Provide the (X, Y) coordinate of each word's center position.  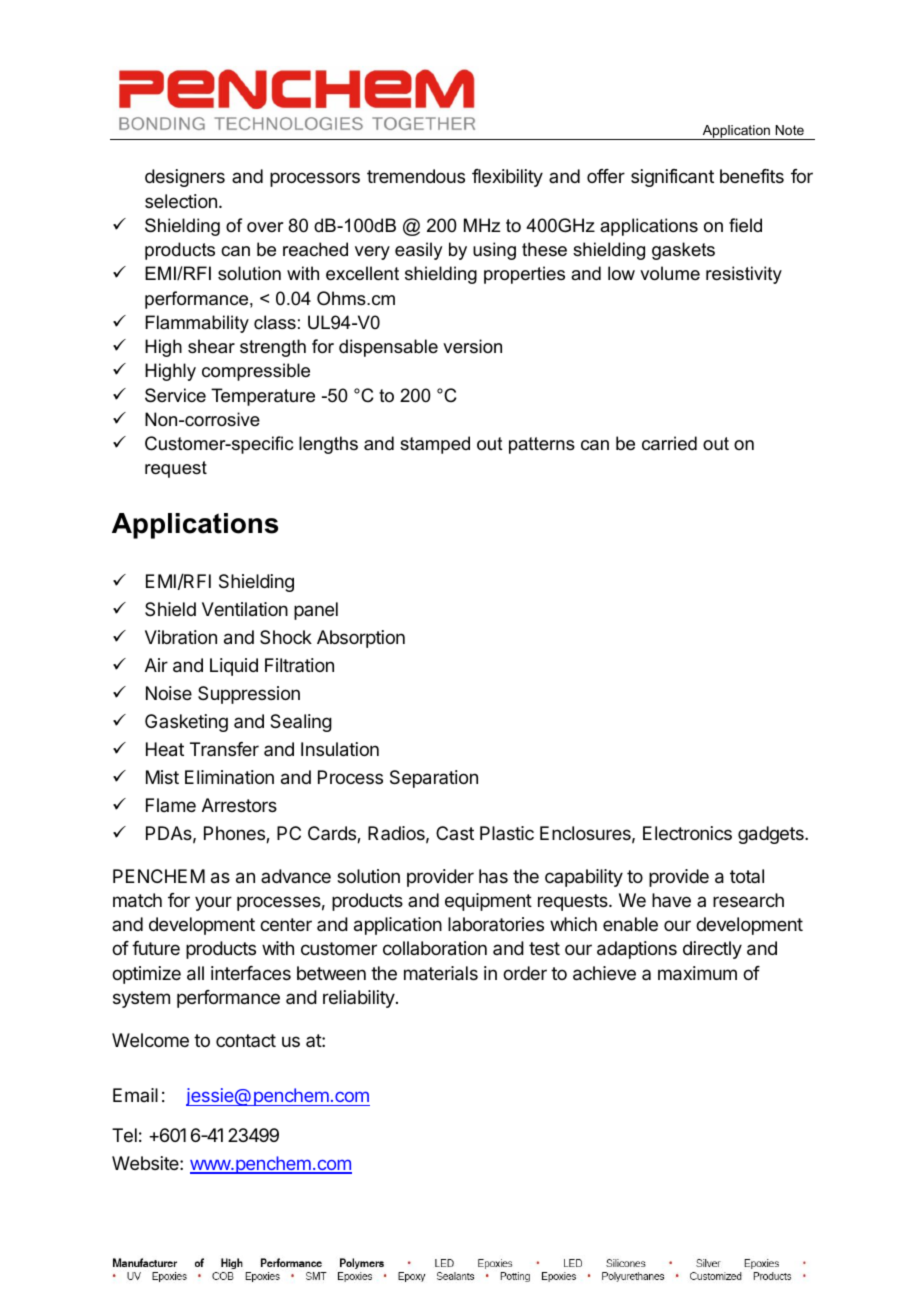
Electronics (687, 833)
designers (185, 178)
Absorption (361, 639)
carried (669, 443)
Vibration (181, 637)
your (213, 903)
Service (175, 395)
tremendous (416, 176)
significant (672, 178)
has (493, 876)
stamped (435, 445)
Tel (124, 1135)
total (747, 876)
